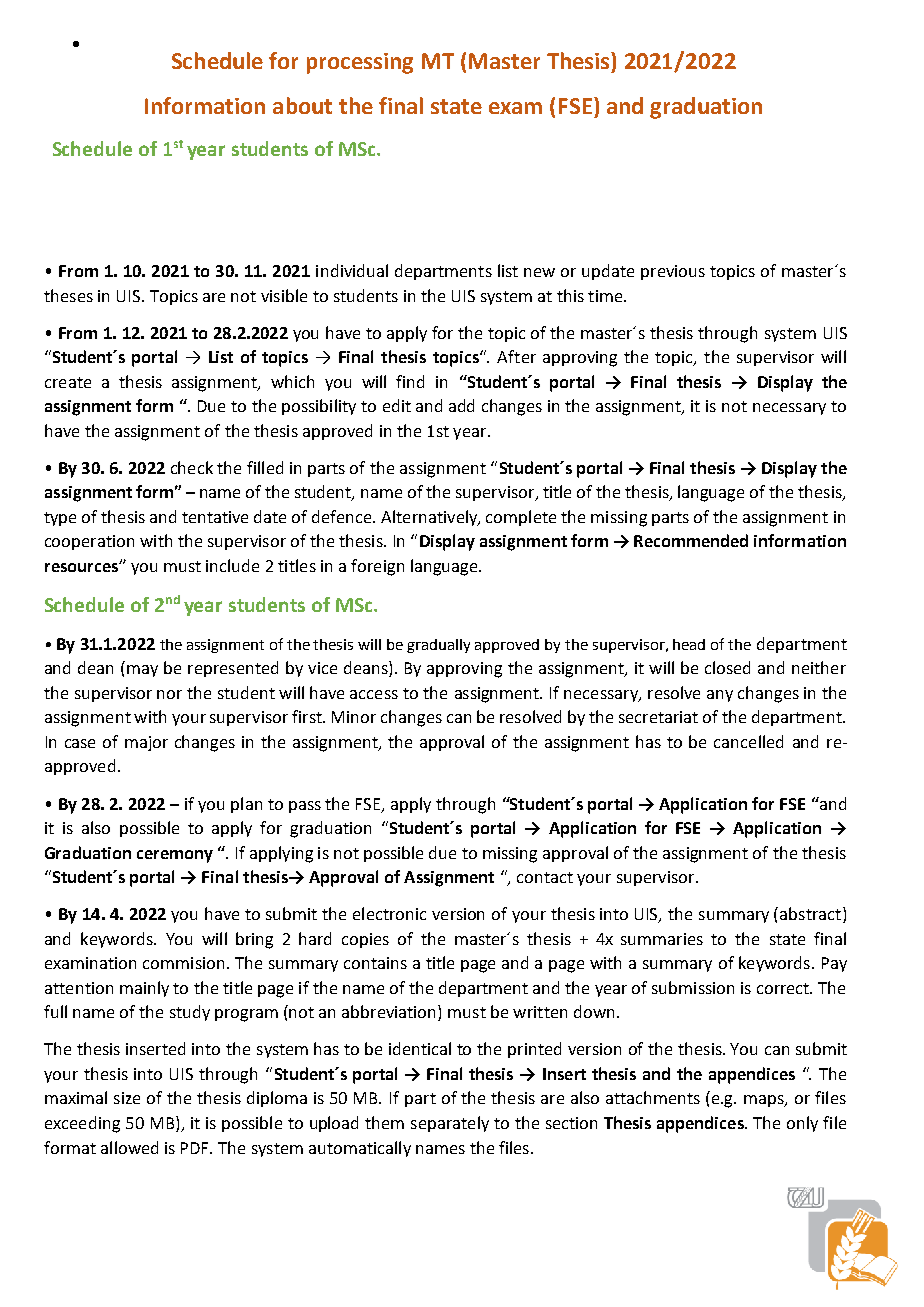 The height and width of the screenshot is (1307, 924). I want to click on about, so click(302, 105).
